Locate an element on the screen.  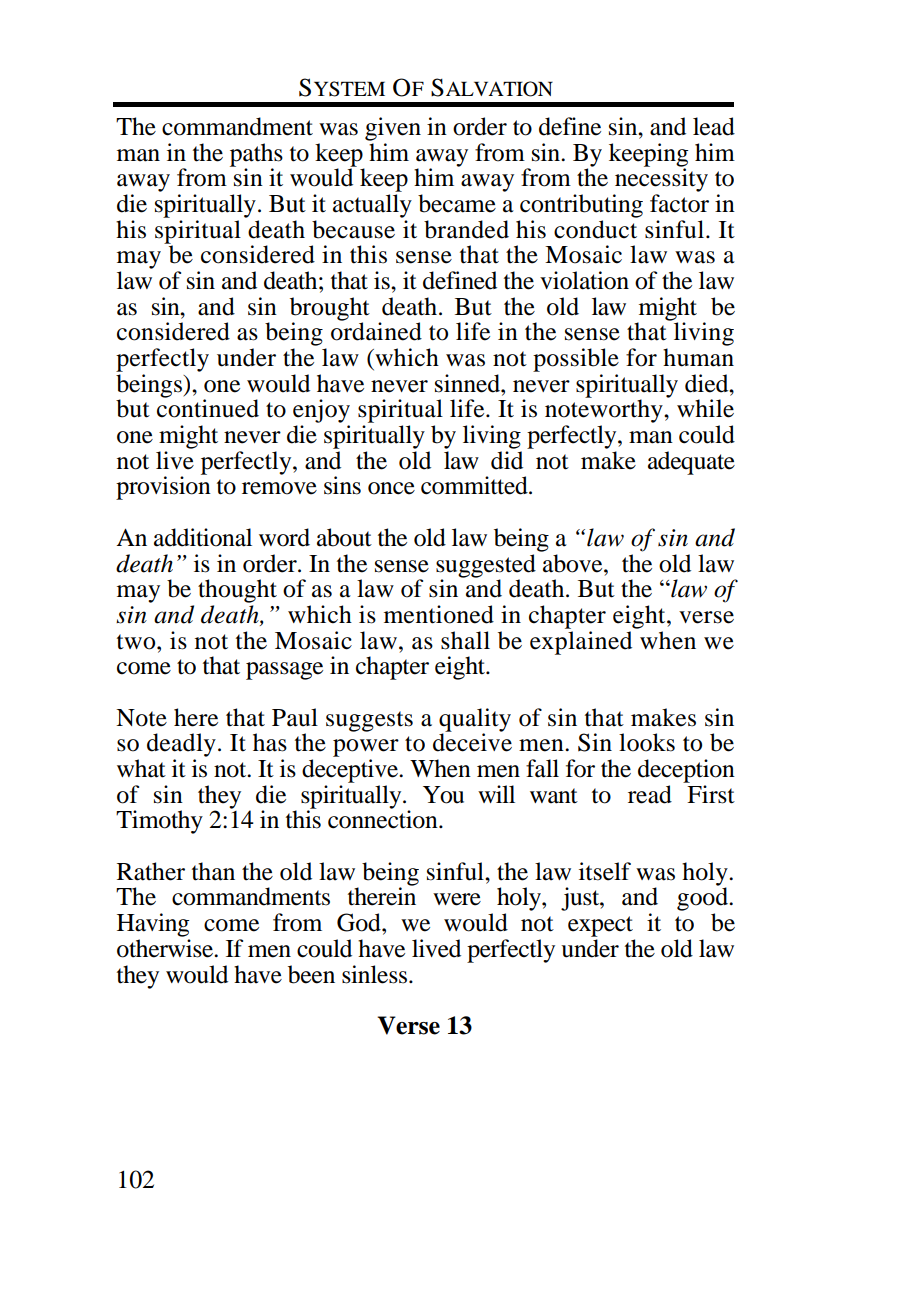
otherwise is located at coordinates (166, 948).
